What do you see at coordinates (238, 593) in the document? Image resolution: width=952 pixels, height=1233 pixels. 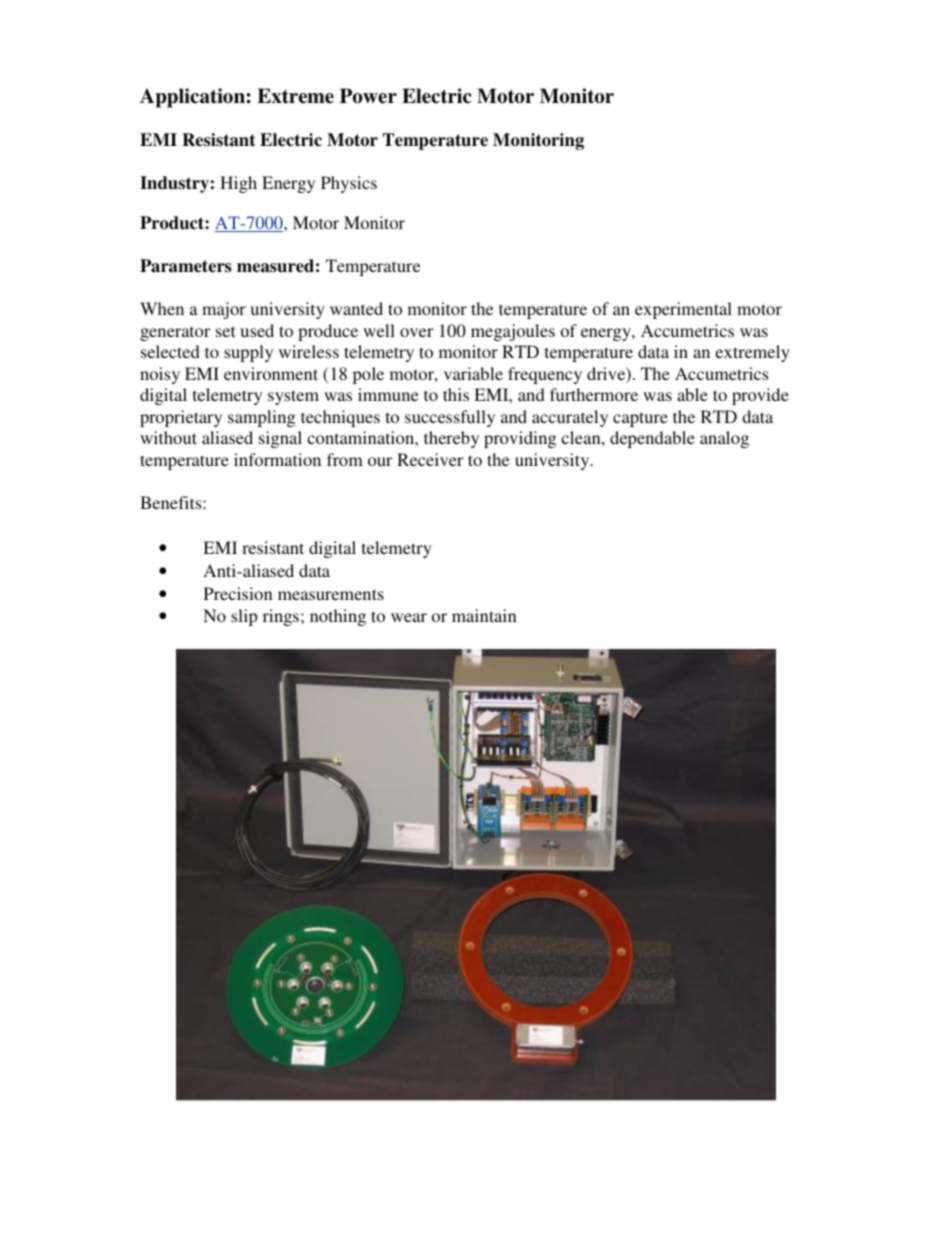 I see `Precision` at bounding box center [238, 593].
